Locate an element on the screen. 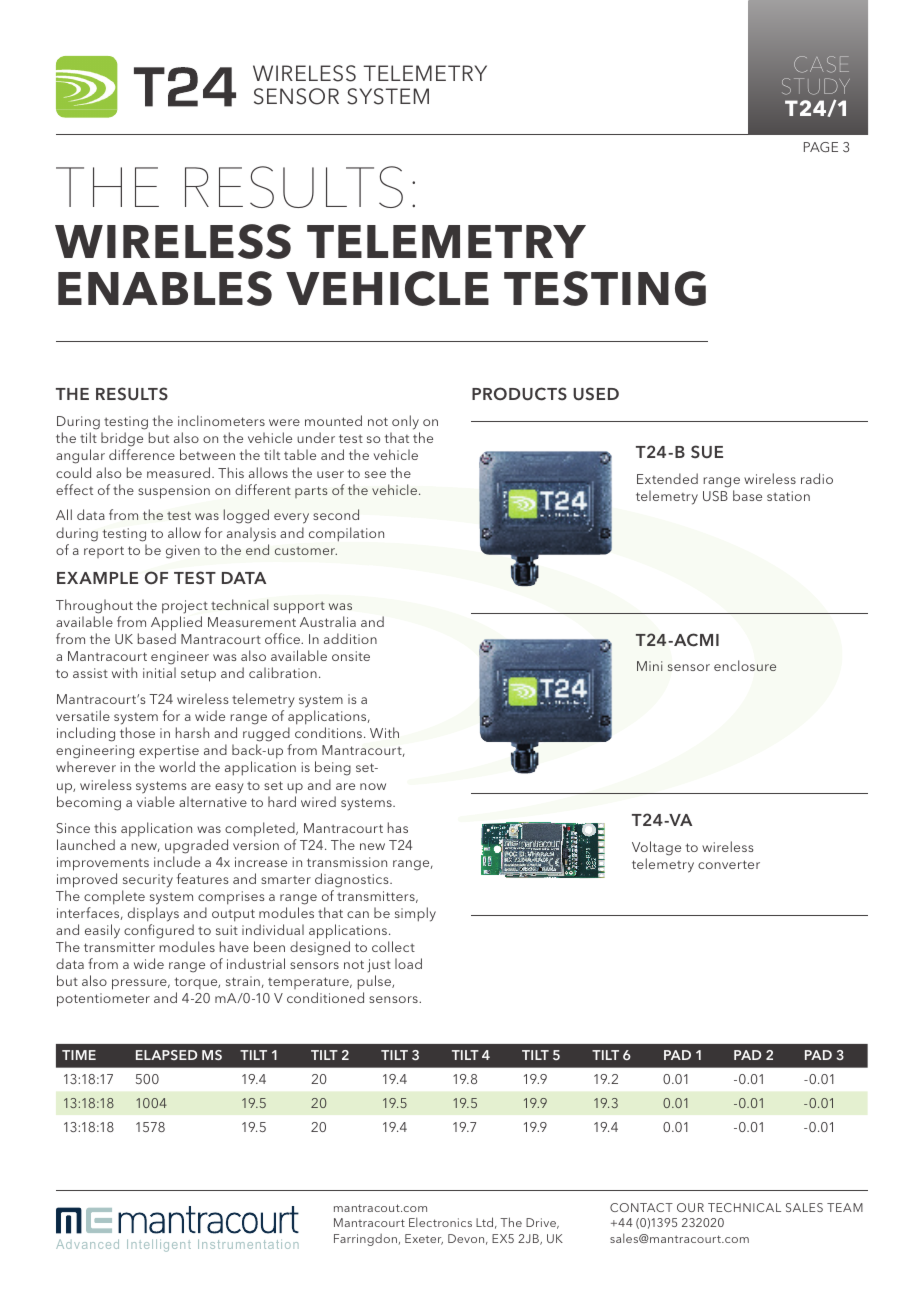 This screenshot has height=1308, width=924. only is located at coordinates (405, 424).
